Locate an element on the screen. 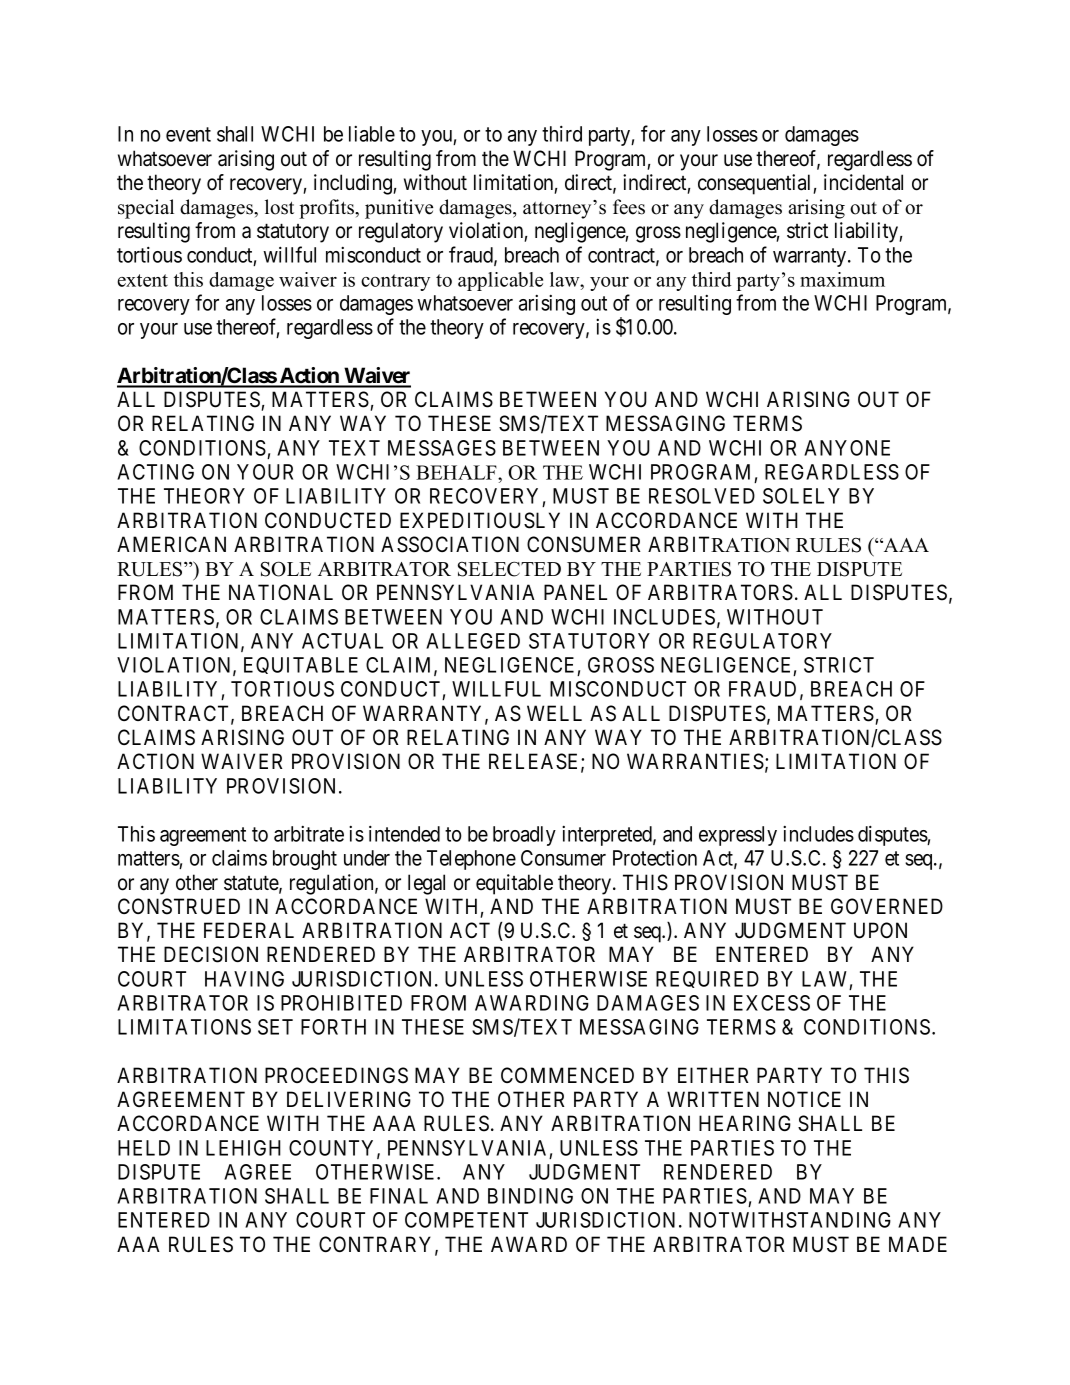 The height and width of the screenshot is (1385, 1070). UPON is located at coordinates (880, 930).
